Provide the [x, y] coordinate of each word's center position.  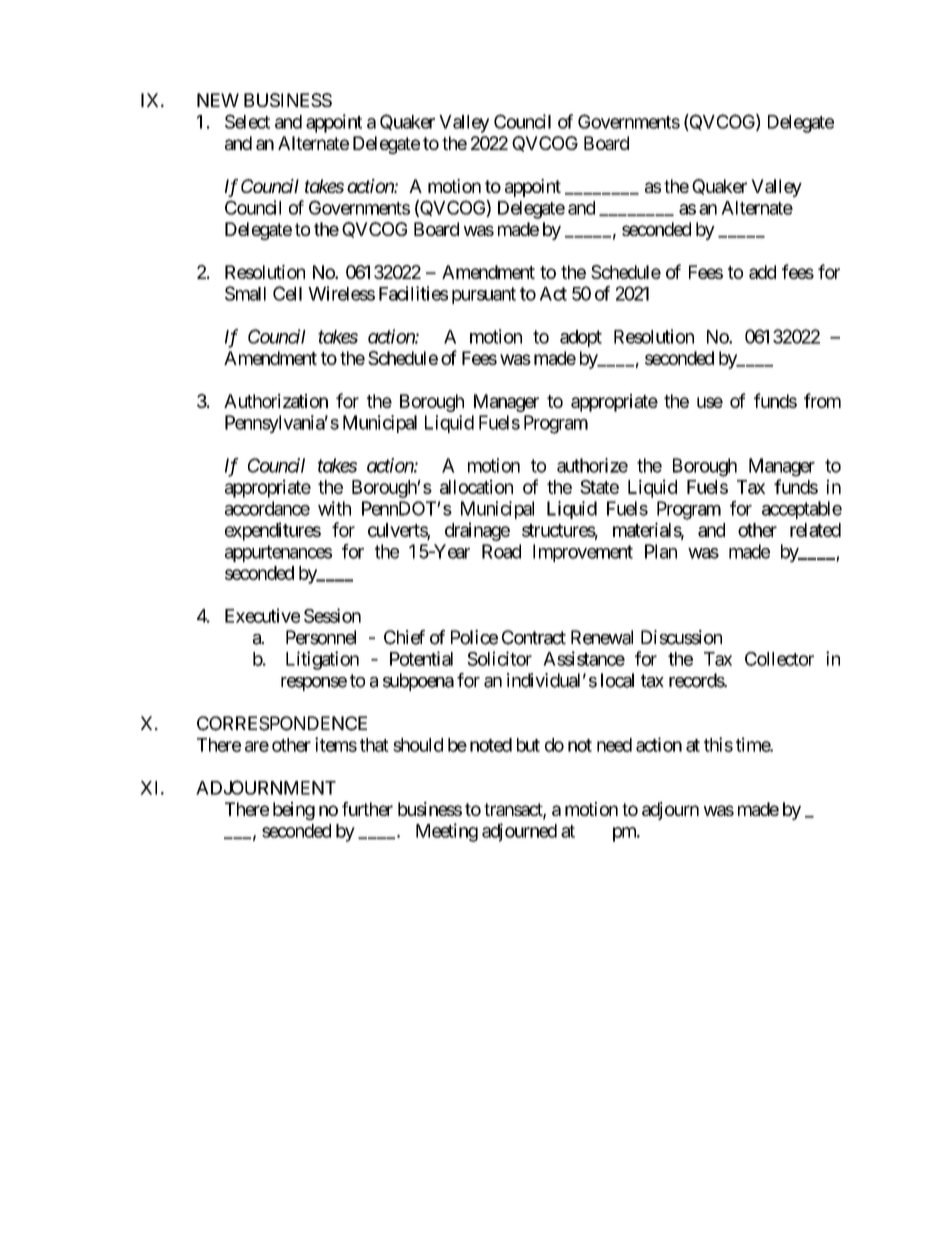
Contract [534, 637]
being [294, 811]
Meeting [447, 832]
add [762, 272]
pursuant [484, 295]
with [334, 508]
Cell [287, 293]
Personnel [321, 637]
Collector [779, 659]
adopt [581, 338]
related [815, 530]
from [822, 400]
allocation [476, 486]
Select [247, 121]
